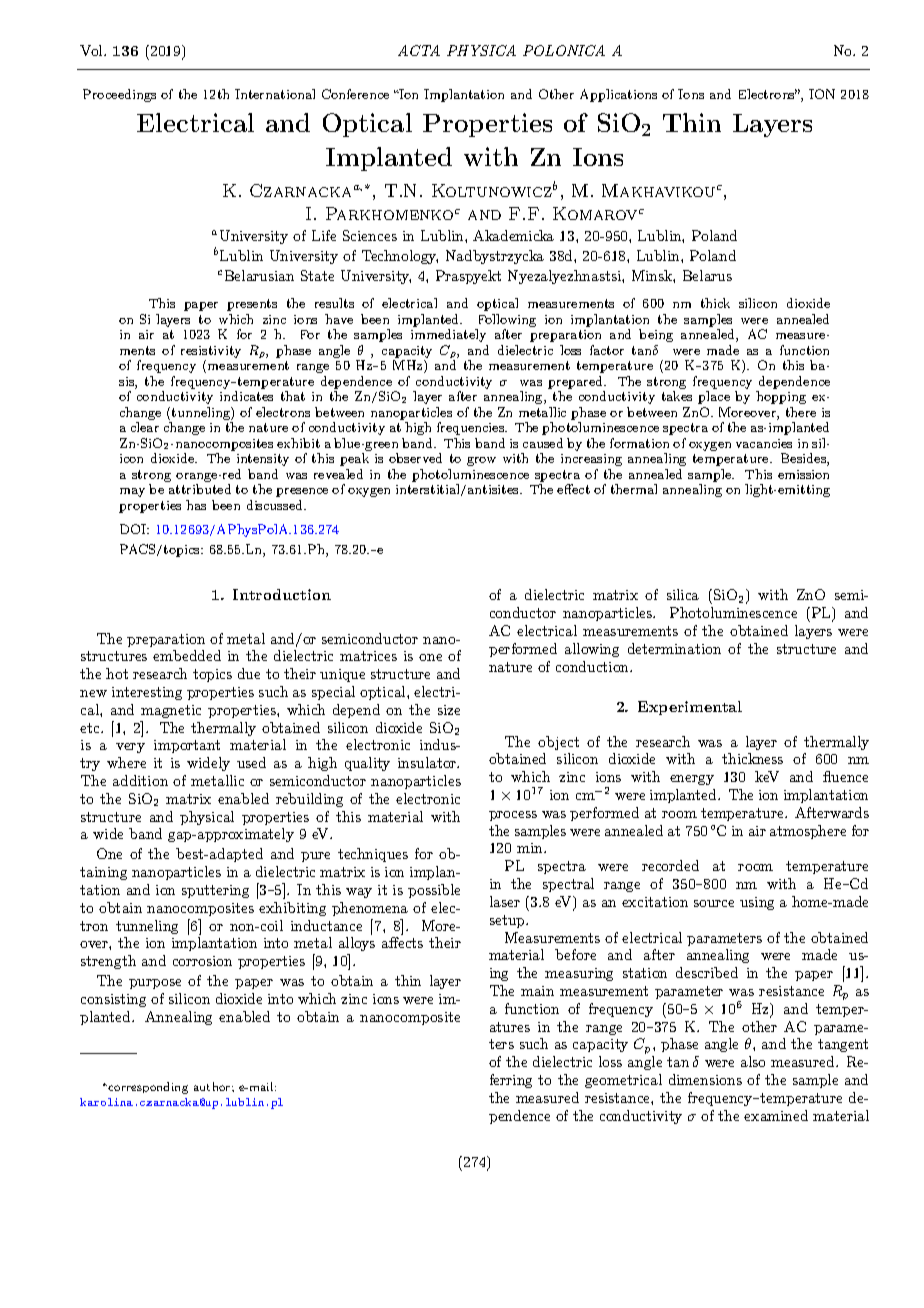 Image resolution: width=924 pixels, height=1308 pixels. What do you see at coordinates (187, 746) in the image?
I see `important` at bounding box center [187, 746].
